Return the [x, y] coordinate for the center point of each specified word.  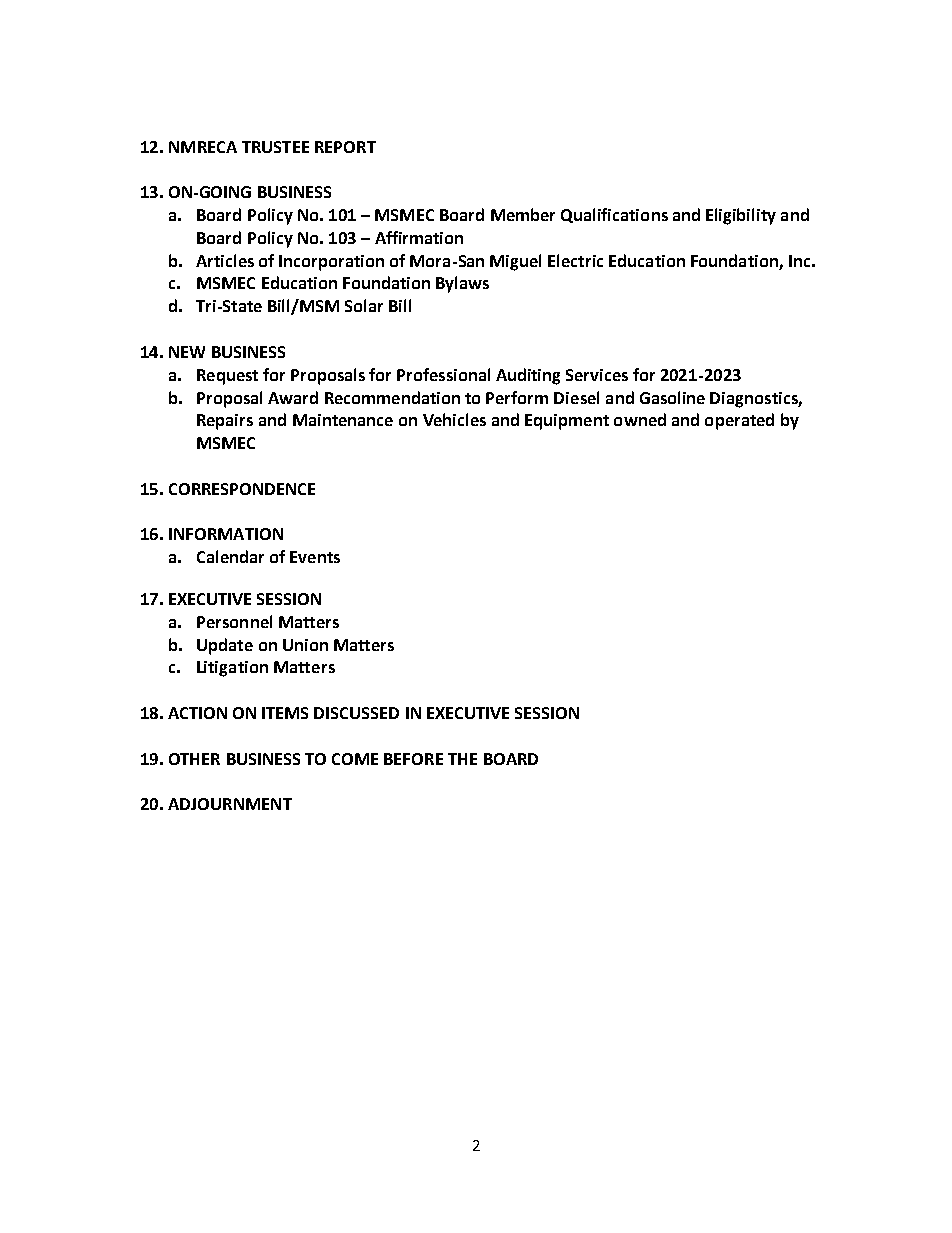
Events [315, 557]
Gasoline [672, 397]
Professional [443, 374]
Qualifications [614, 215]
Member [523, 214]
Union [305, 645]
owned [640, 419]
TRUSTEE [275, 147]
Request [227, 377]
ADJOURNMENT [230, 804]
